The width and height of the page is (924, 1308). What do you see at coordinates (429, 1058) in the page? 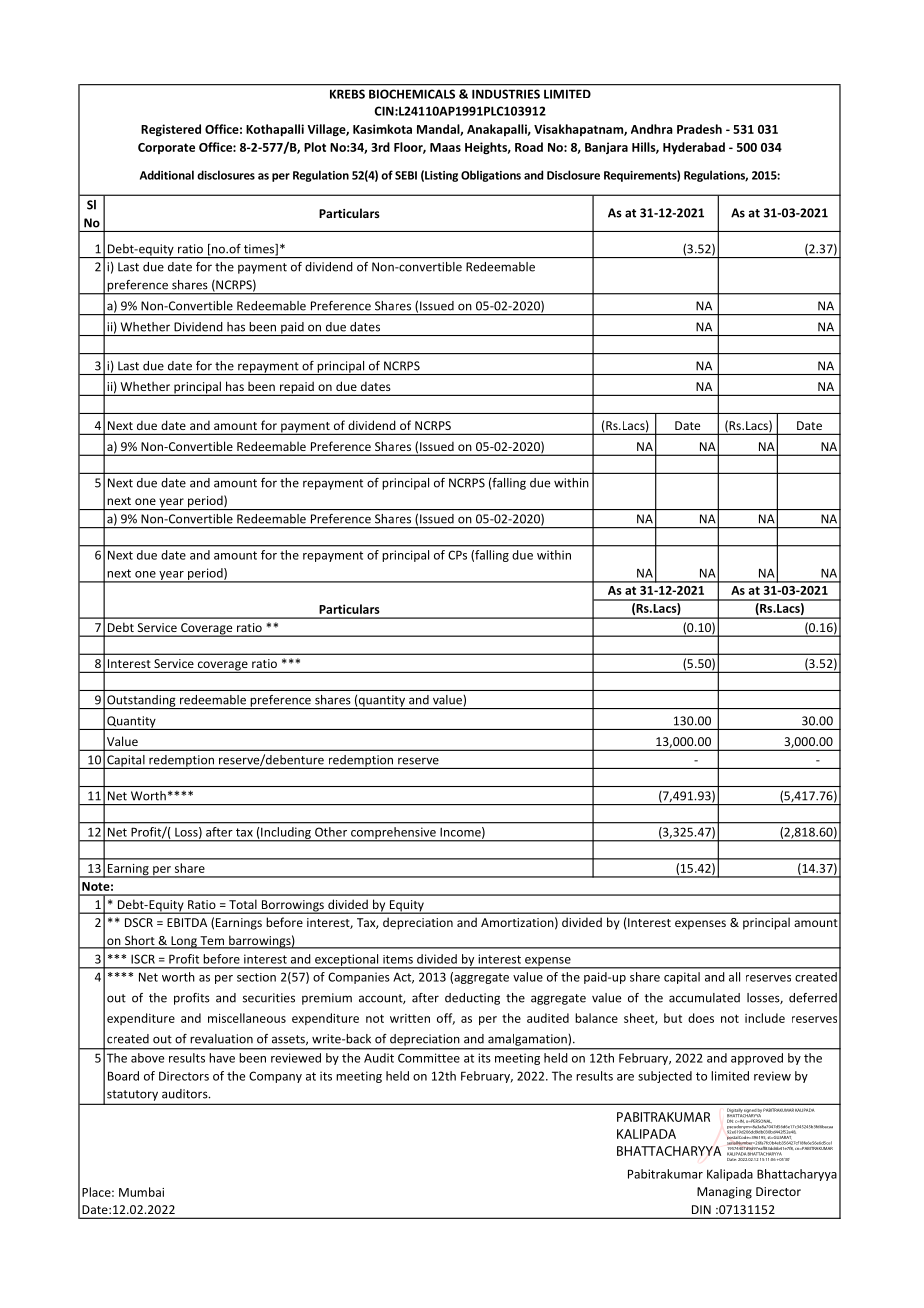
I see `Committee` at bounding box center [429, 1058].
